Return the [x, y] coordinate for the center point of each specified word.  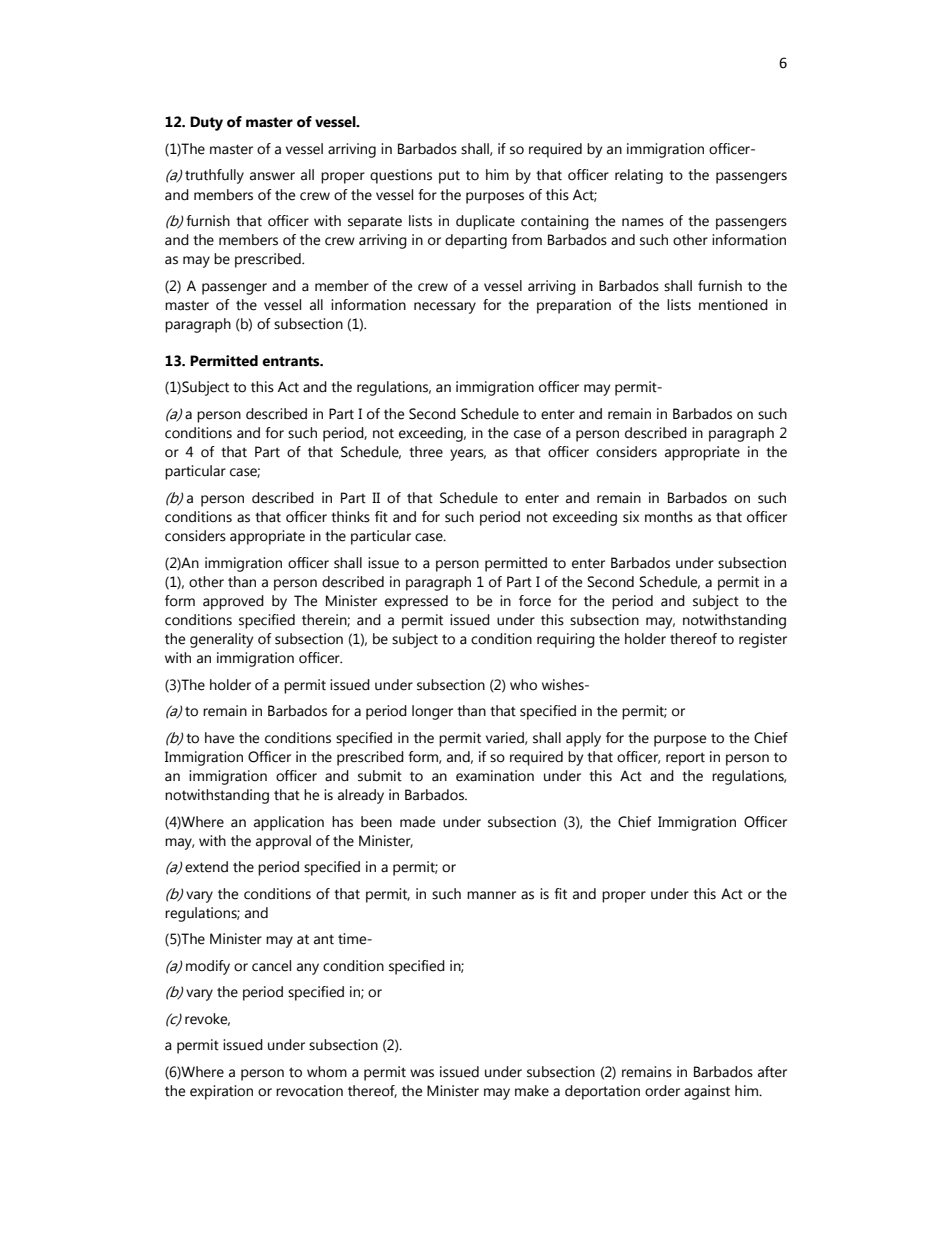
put [449, 177]
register [763, 640]
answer [272, 176]
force [535, 601]
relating [639, 176]
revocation [309, 1091]
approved [233, 602]
